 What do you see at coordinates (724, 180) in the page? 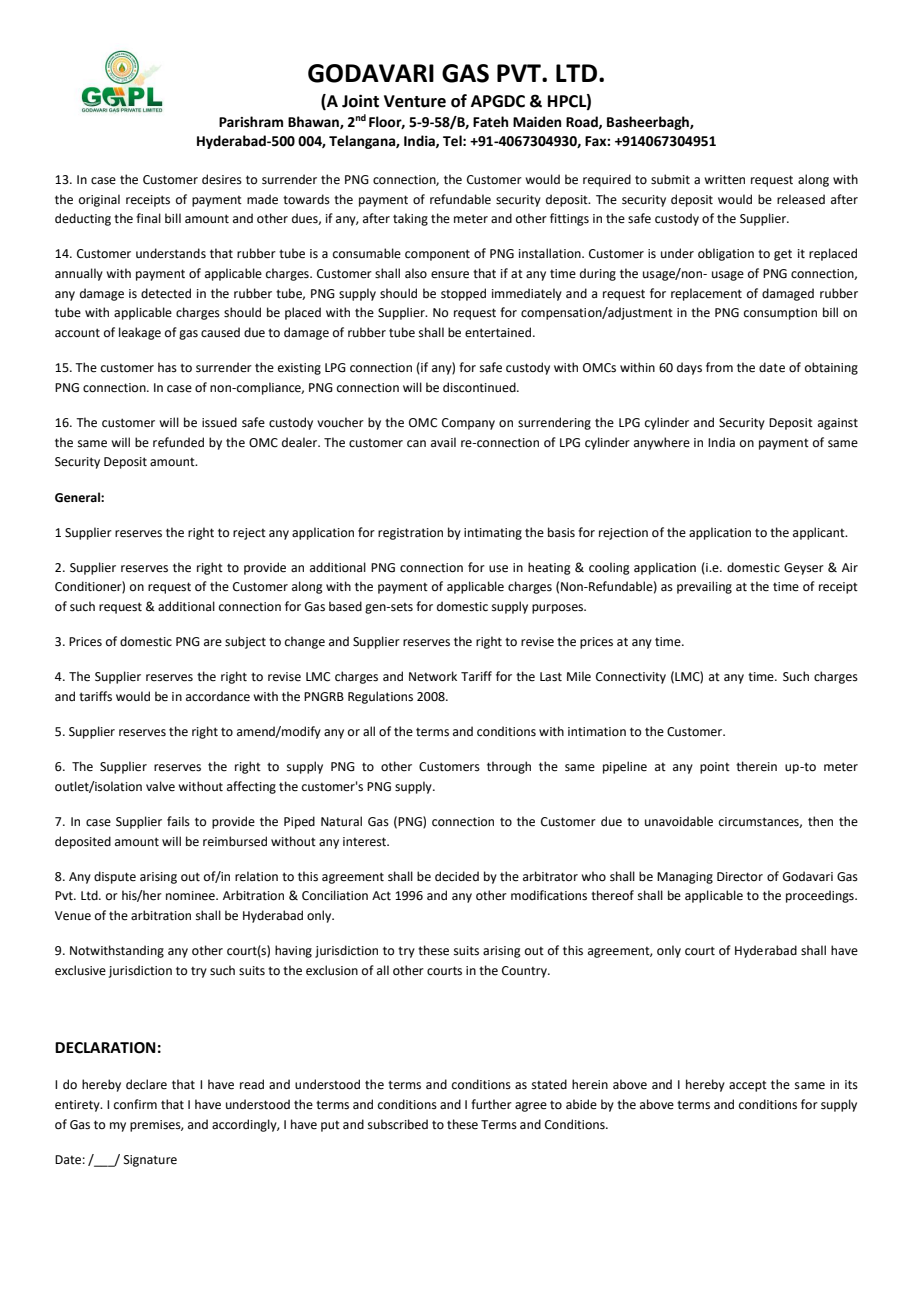
I see `written` at bounding box center [724, 180].
